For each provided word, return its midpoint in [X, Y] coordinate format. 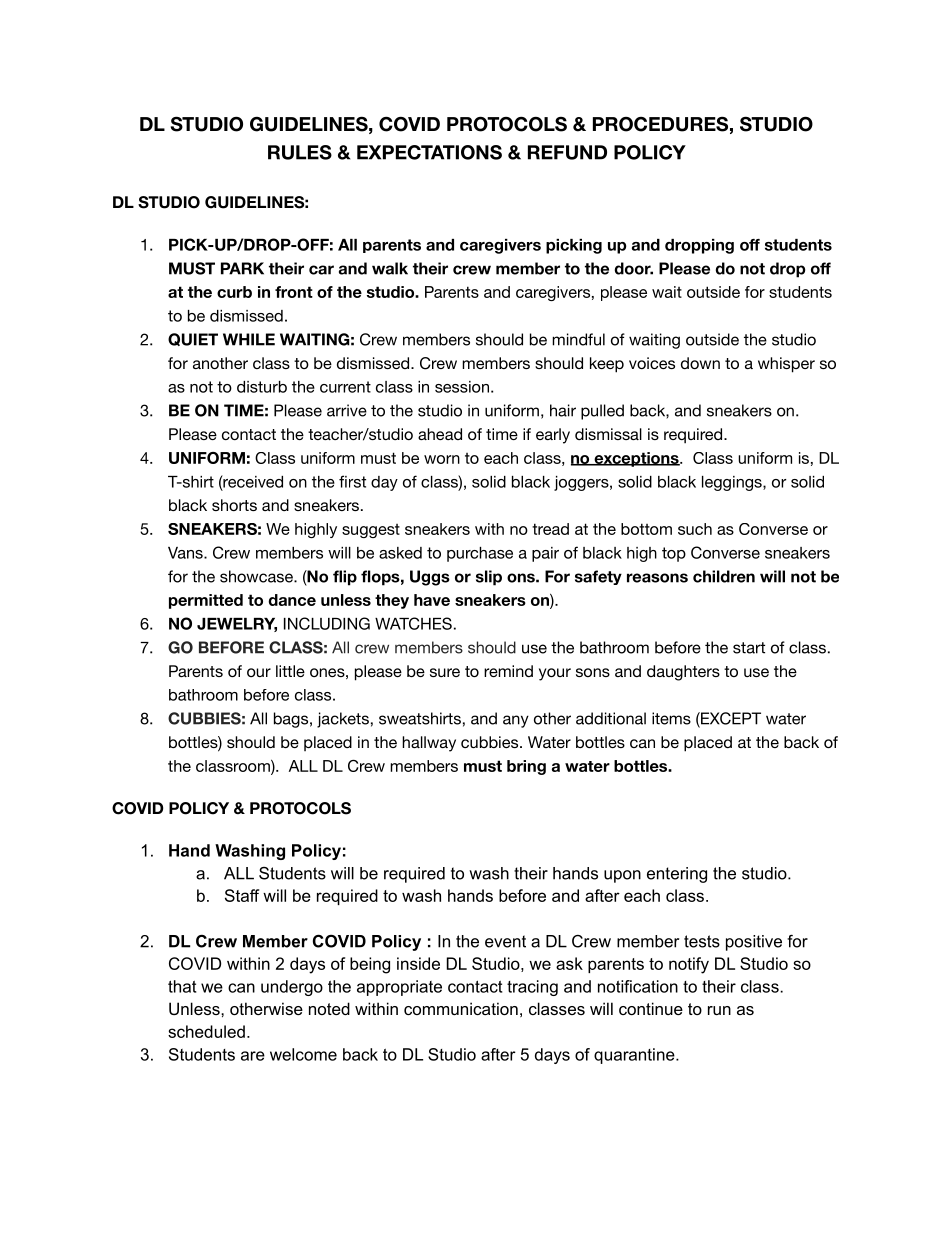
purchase [480, 554]
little [290, 671]
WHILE [249, 339]
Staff [242, 895]
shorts [234, 505]
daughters [683, 673]
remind [508, 671]
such [695, 529]
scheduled [206, 1031]
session [462, 387]
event [505, 941]
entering [677, 875]
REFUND [567, 152]
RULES [300, 152]
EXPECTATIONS [429, 152]
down [700, 363]
